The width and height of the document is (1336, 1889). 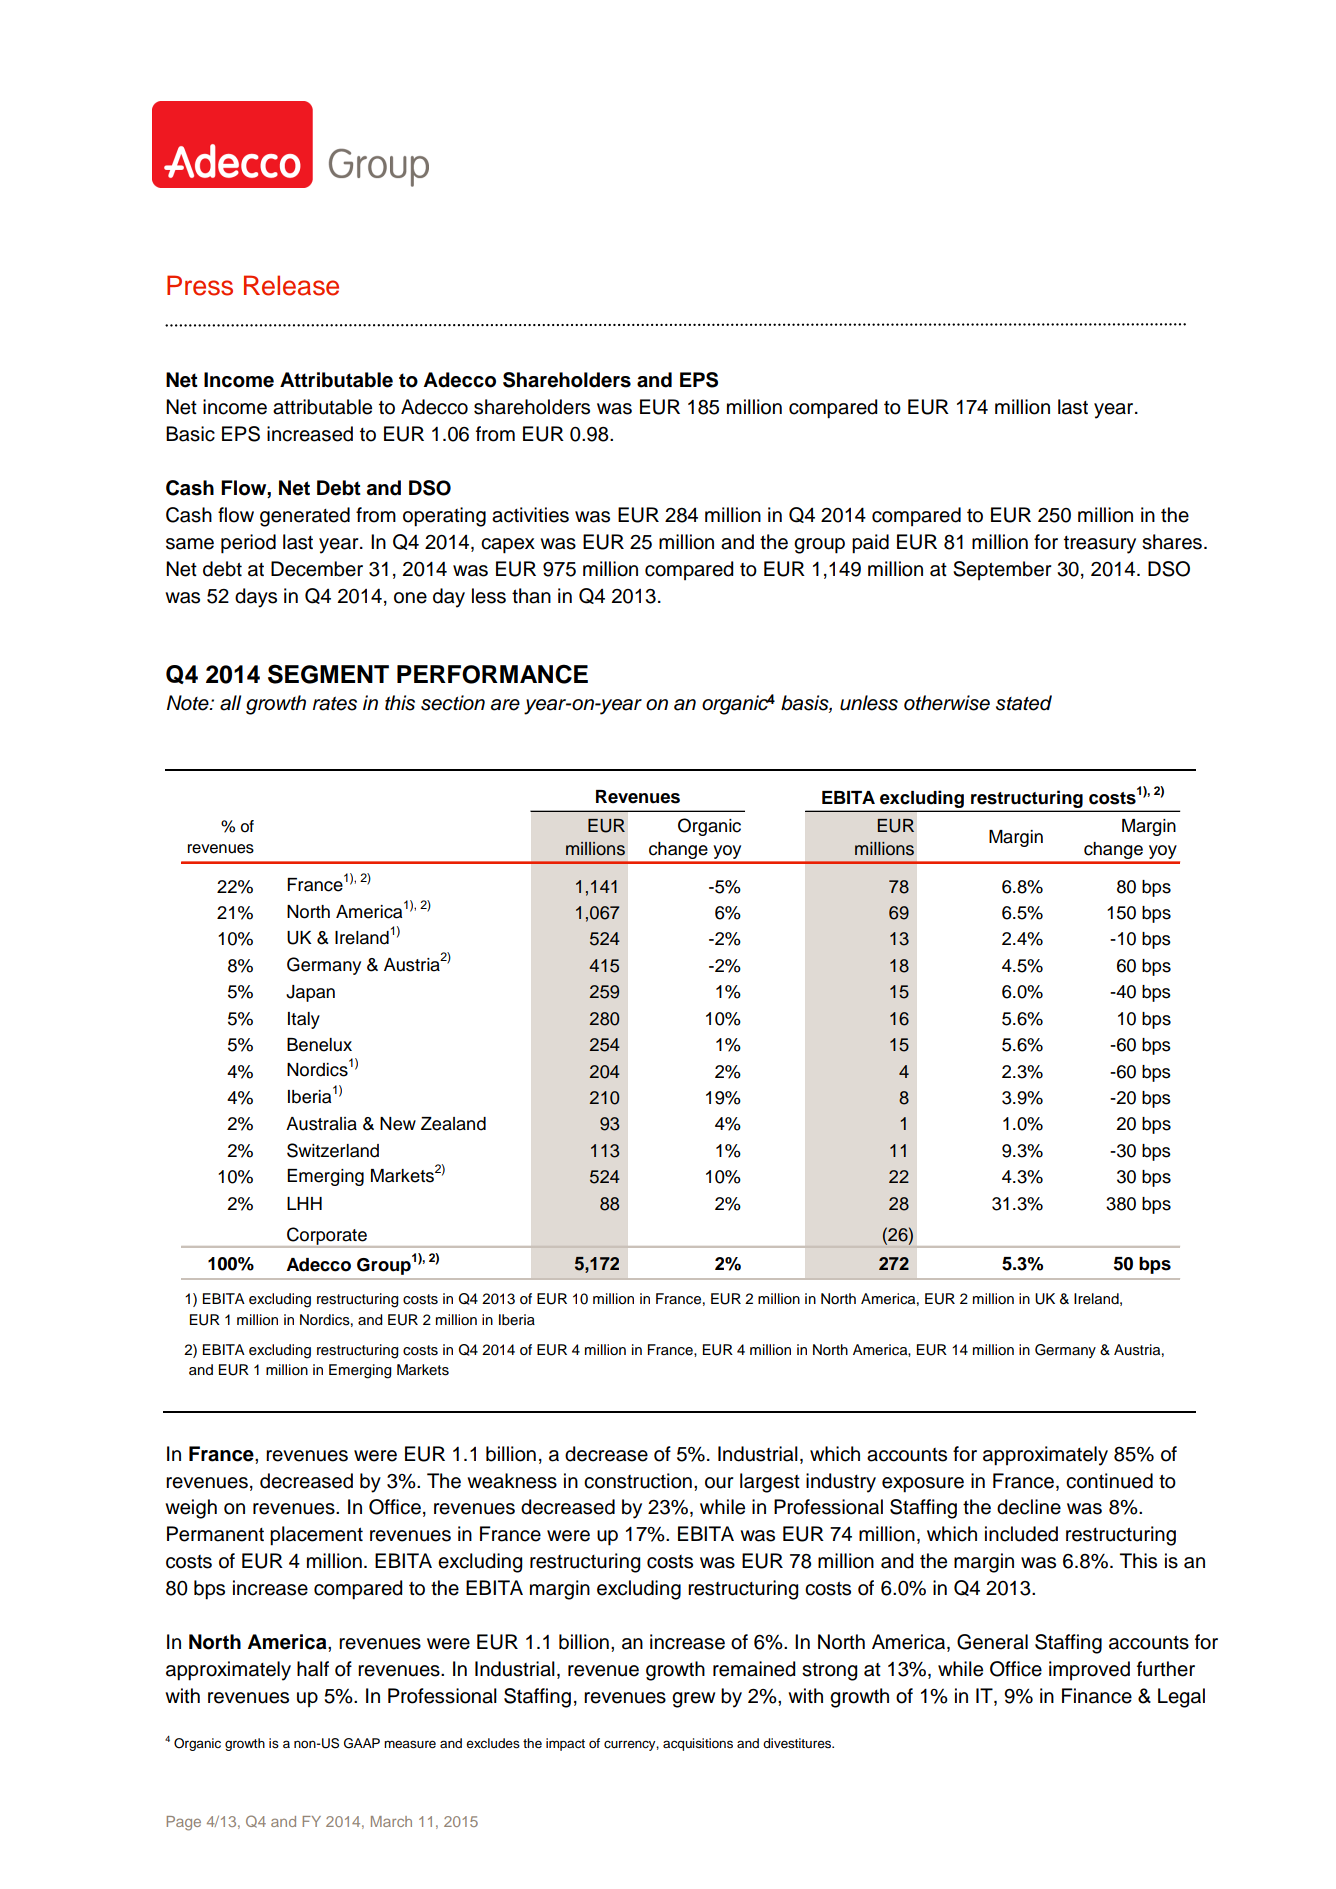 What do you see at coordinates (947, 703) in the document?
I see `otherwise` at bounding box center [947, 703].
